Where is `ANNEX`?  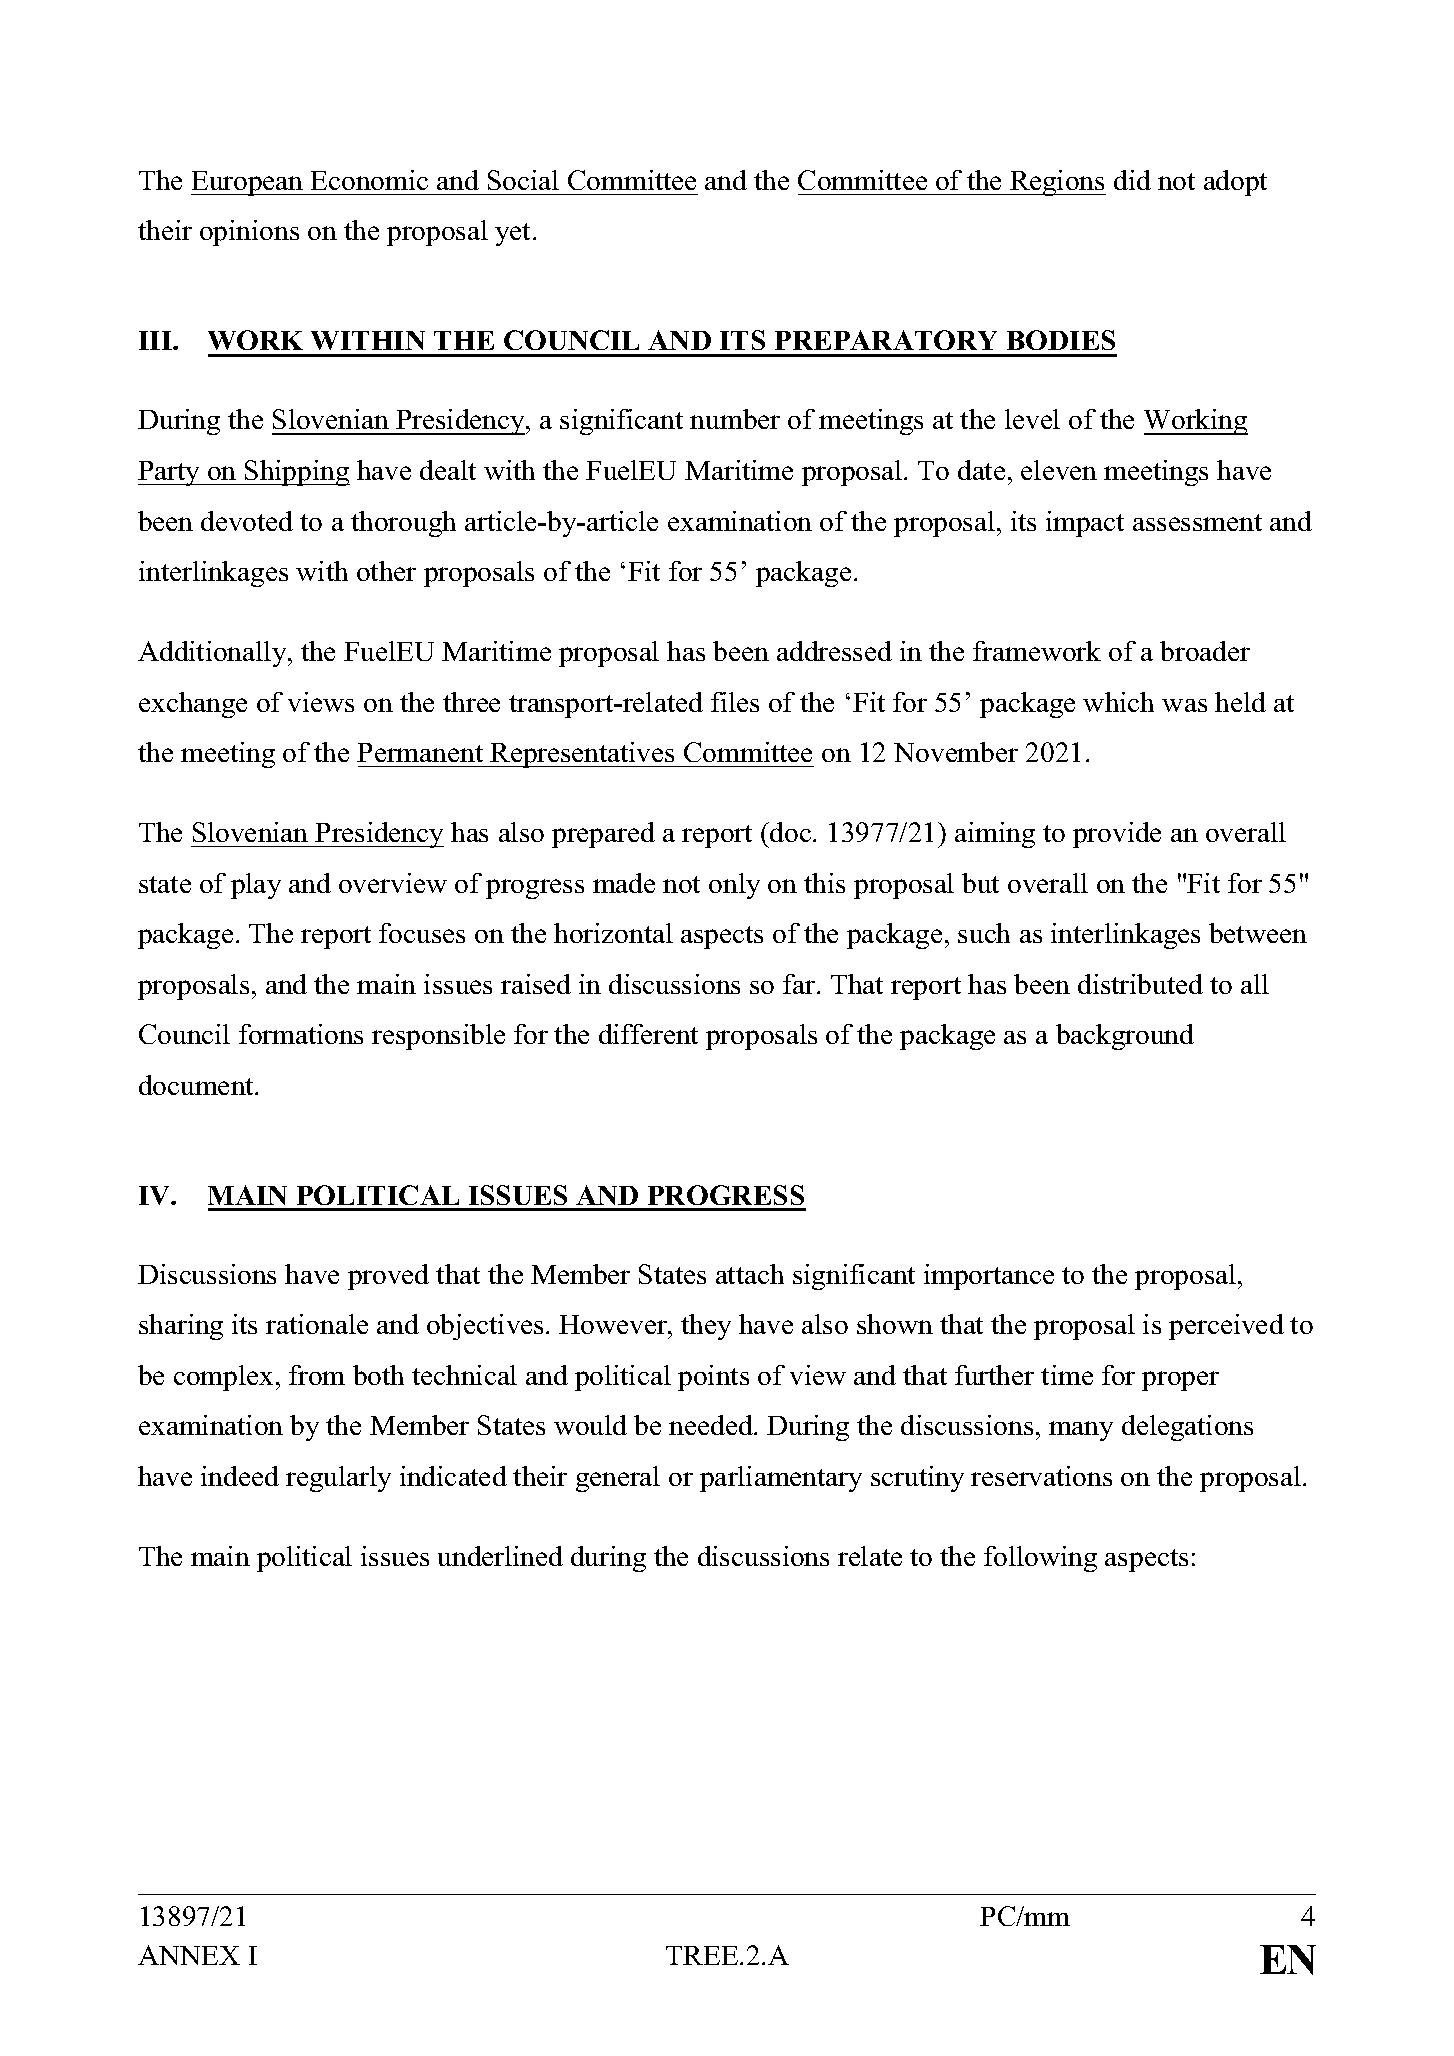
ANNEX is located at coordinates (189, 1955).
